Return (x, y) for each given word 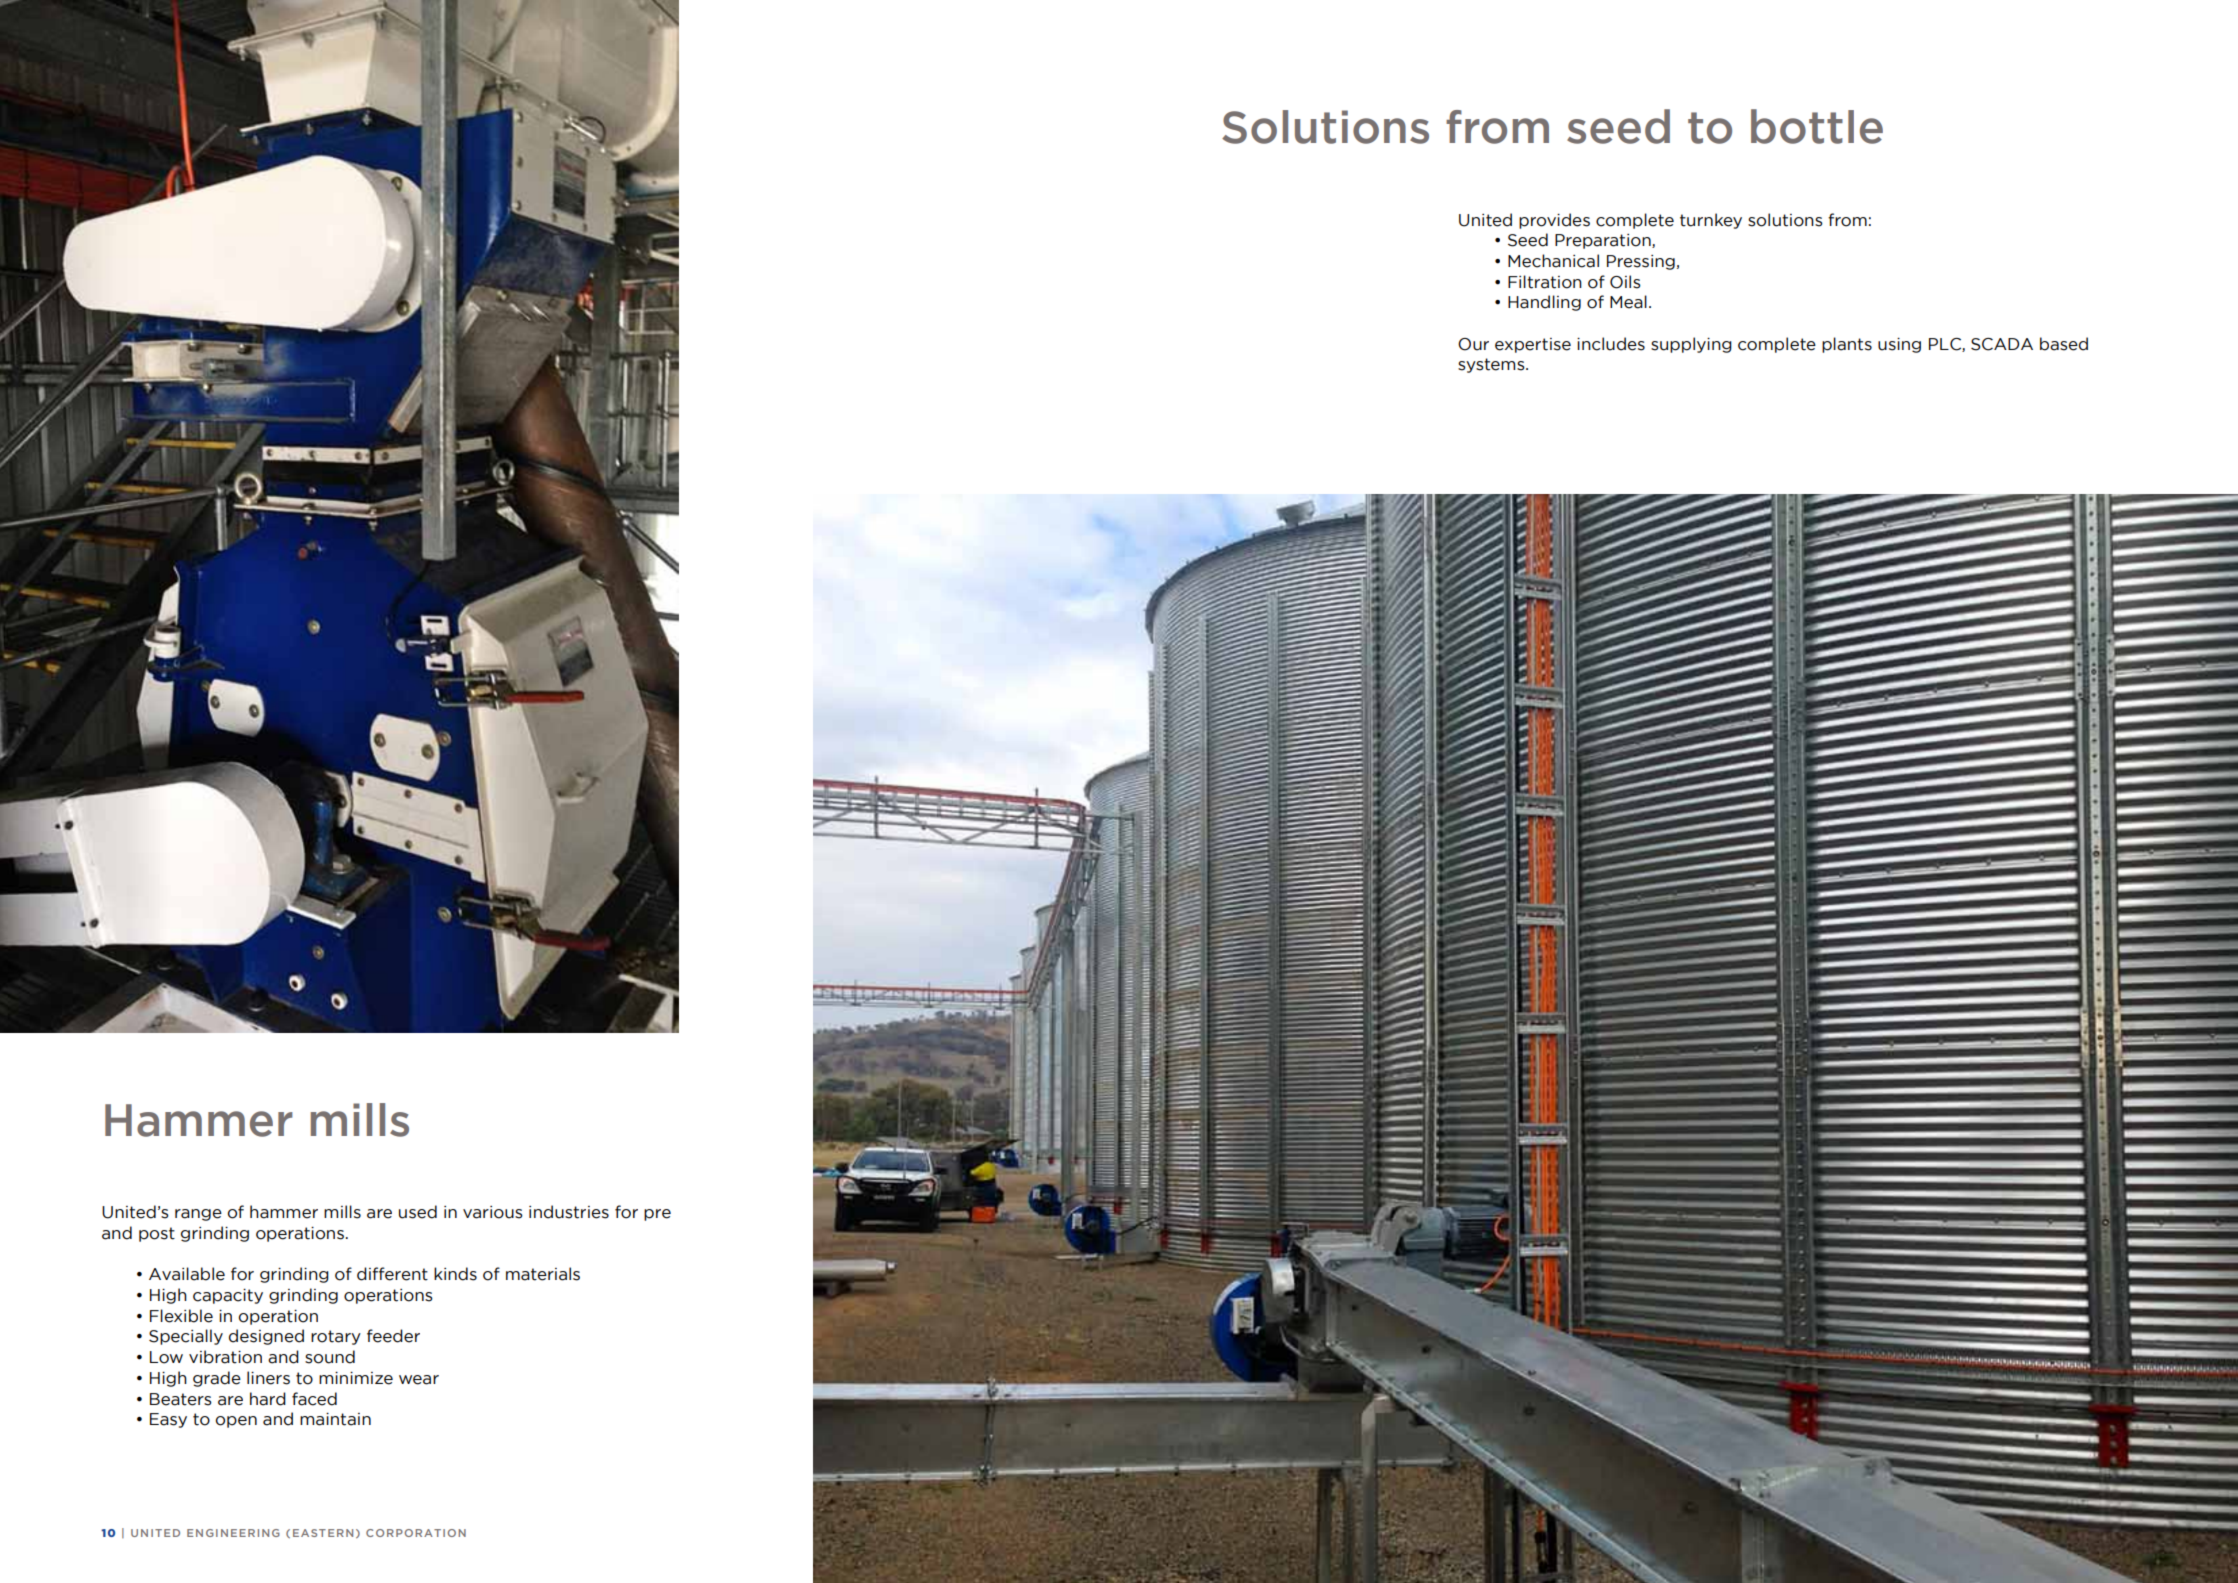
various (493, 1212)
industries (569, 1212)
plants (1847, 345)
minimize (356, 1378)
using (1899, 345)
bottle (1817, 126)
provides (1554, 221)
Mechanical (1553, 261)
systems (1492, 365)
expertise (1533, 345)
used (418, 1212)
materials (543, 1274)
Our (1473, 344)
